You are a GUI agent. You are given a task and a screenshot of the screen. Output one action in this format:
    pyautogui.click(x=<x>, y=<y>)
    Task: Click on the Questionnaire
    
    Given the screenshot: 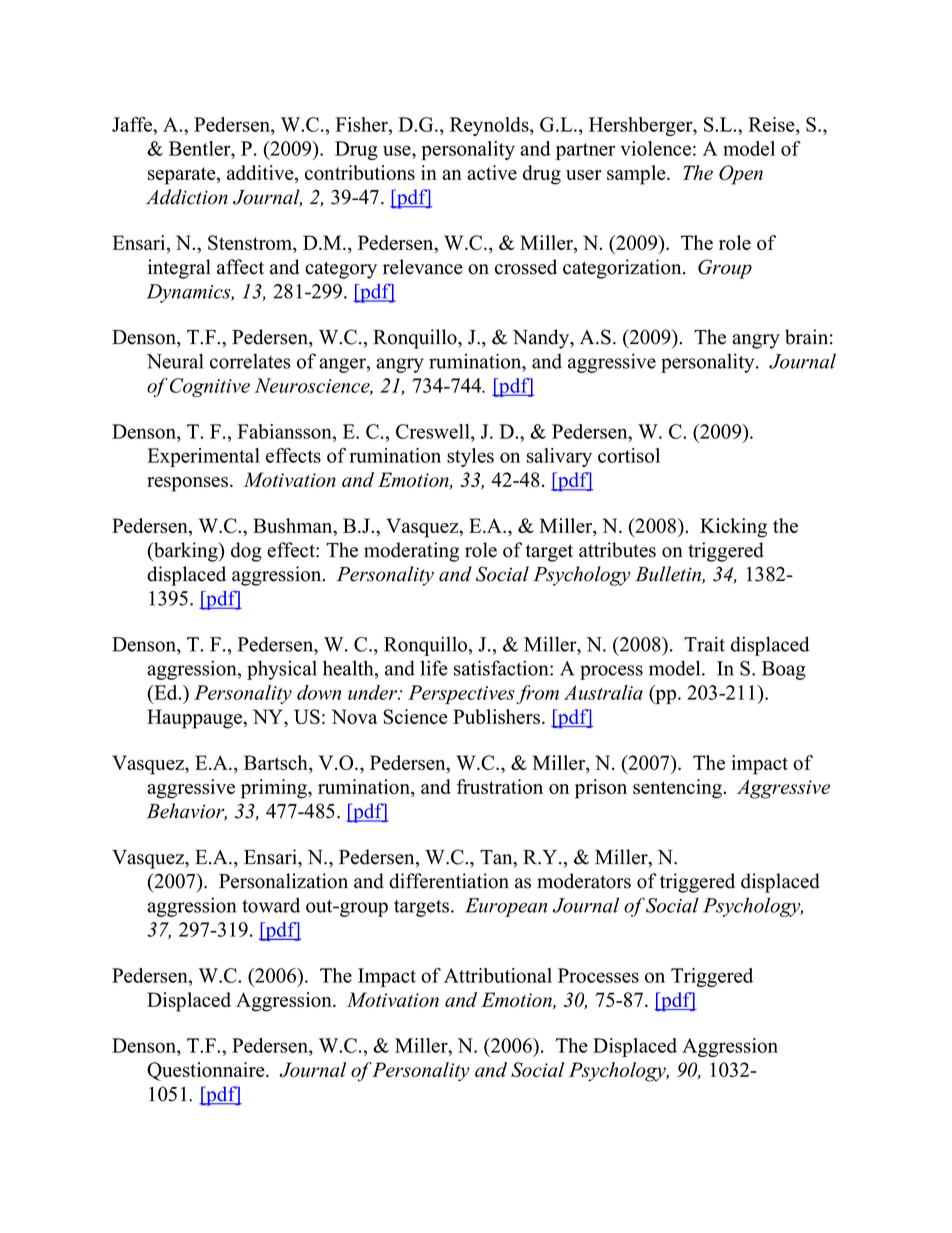 What is the action you would take?
    pyautogui.click(x=207, y=1071)
